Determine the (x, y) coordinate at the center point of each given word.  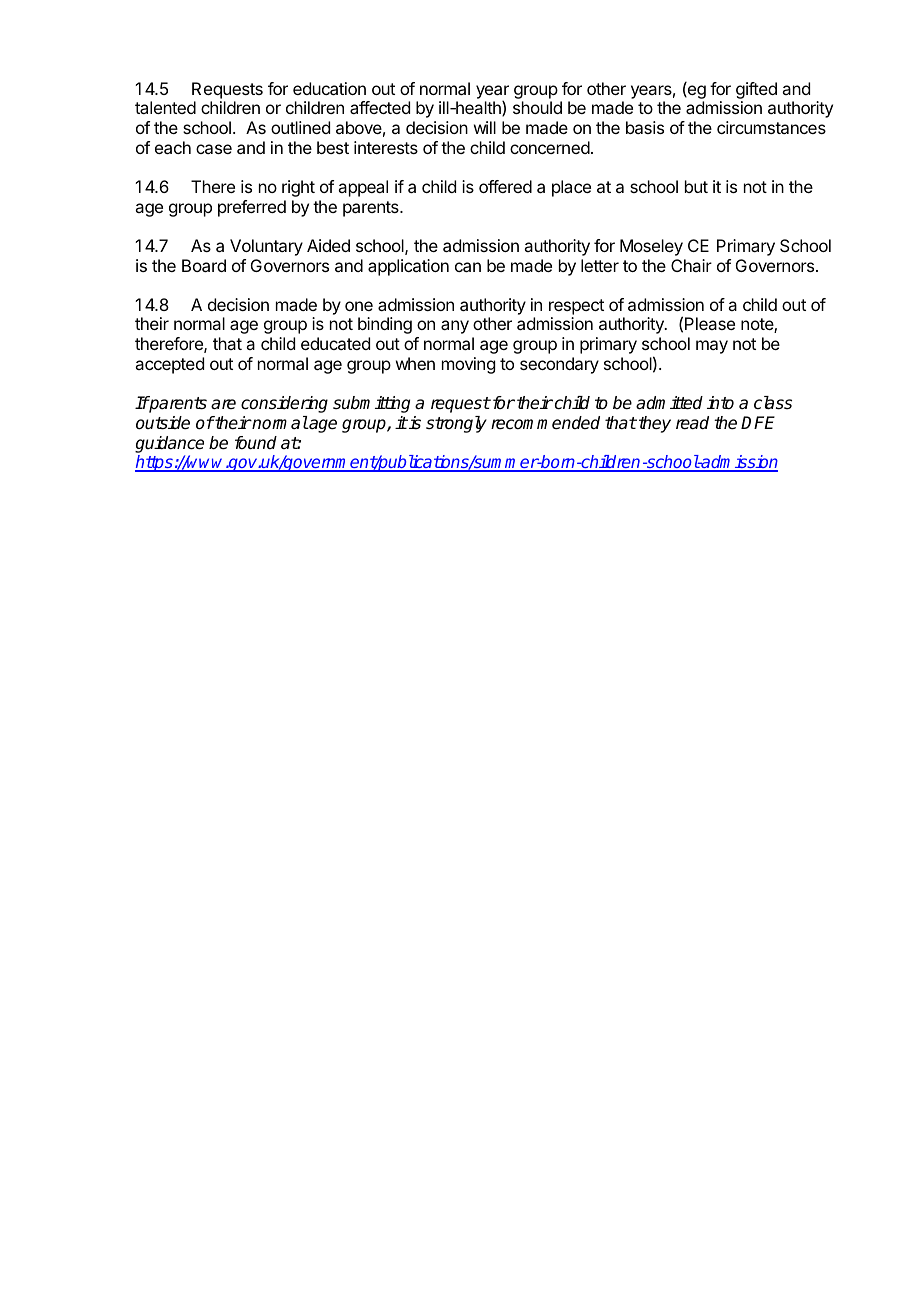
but (696, 186)
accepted (169, 365)
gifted (756, 90)
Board (204, 265)
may (712, 347)
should (537, 107)
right (298, 188)
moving (468, 365)
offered (505, 186)
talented (165, 107)
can (468, 267)
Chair (691, 265)
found (256, 442)
